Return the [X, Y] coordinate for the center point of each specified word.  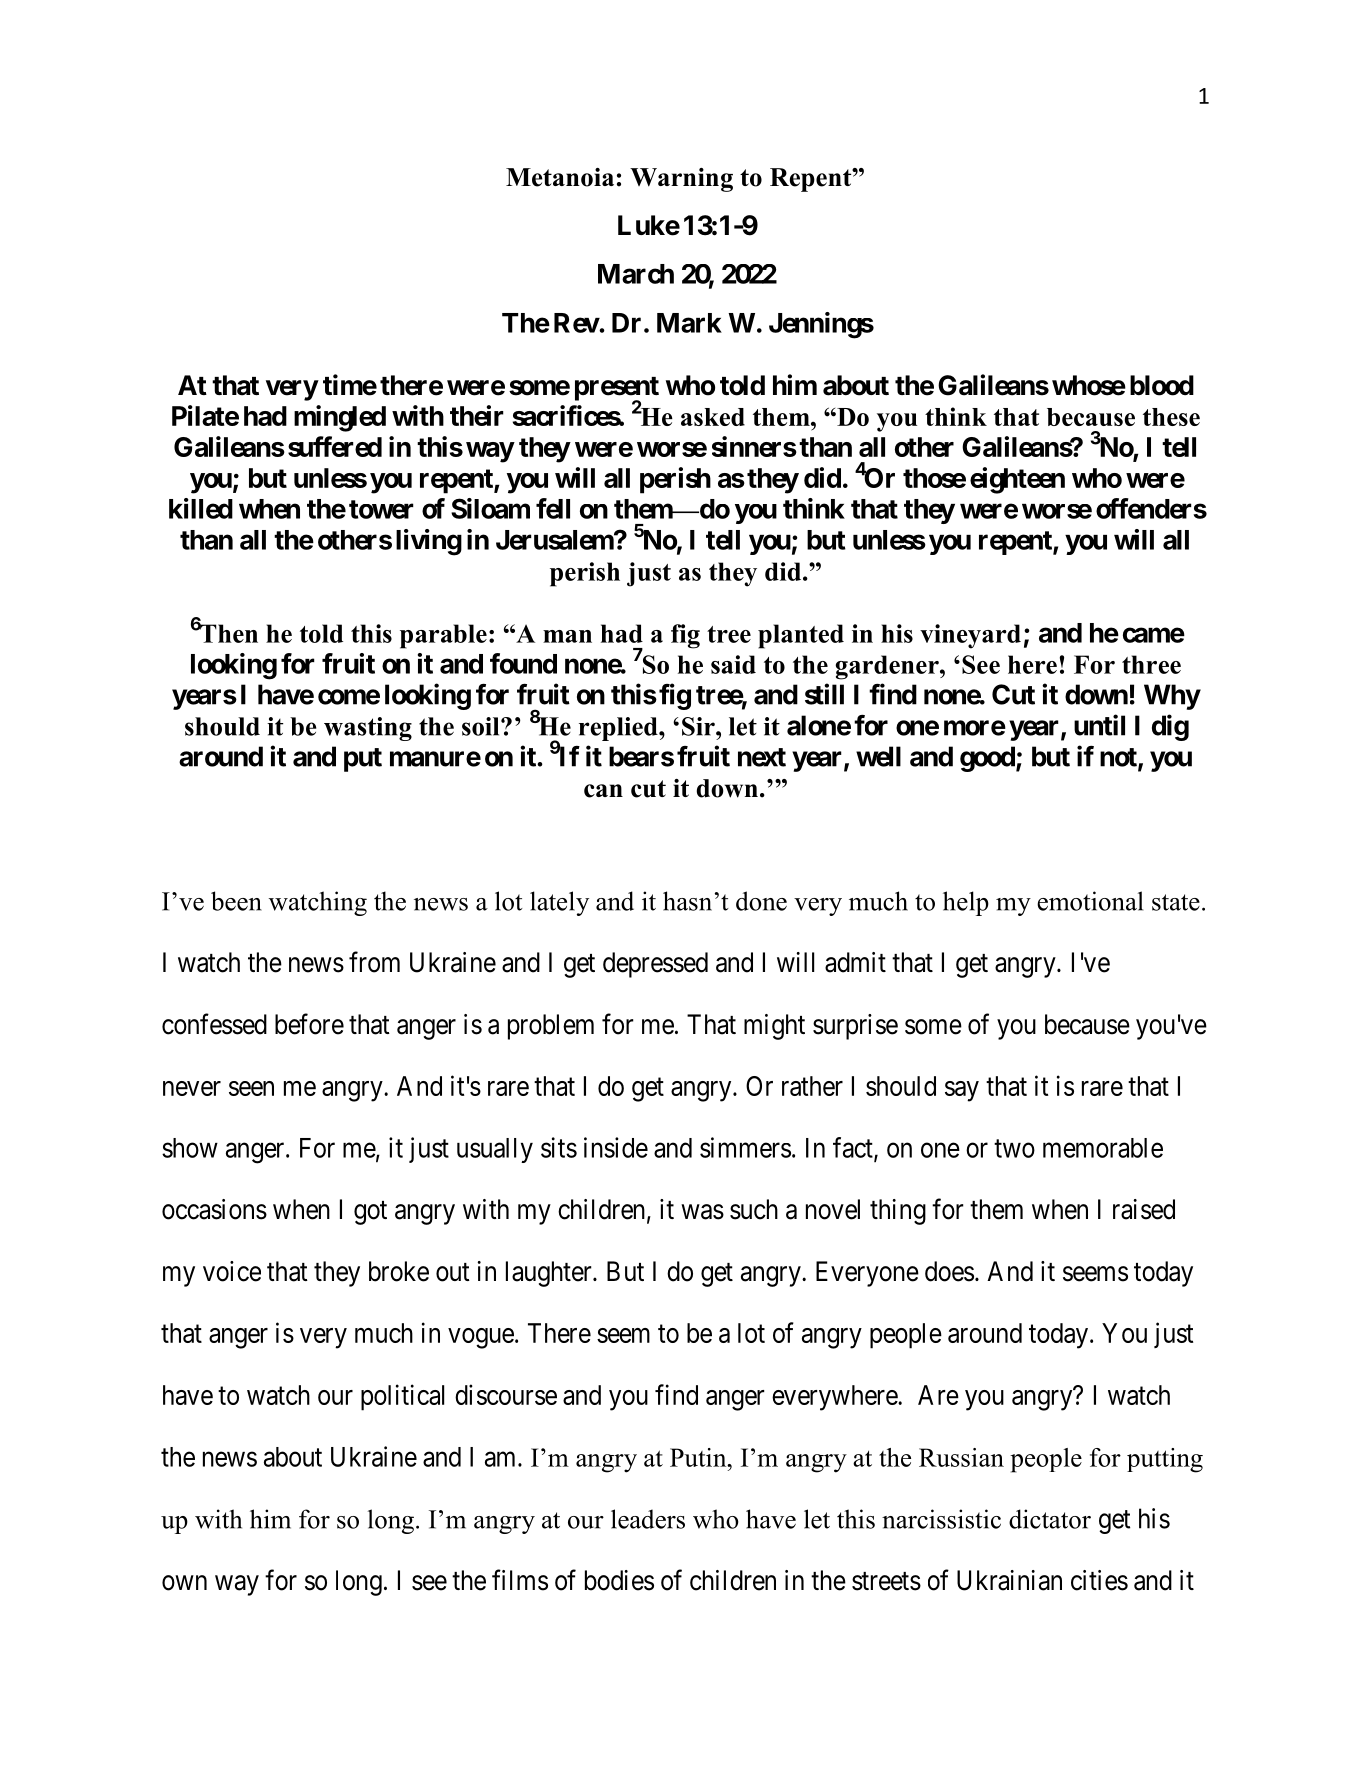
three [1151, 664]
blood [1162, 385]
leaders [648, 1519]
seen [251, 1088]
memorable [1103, 1148]
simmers [745, 1147]
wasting [368, 729]
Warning [681, 180]
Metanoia [560, 177]
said [733, 664]
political [402, 1397]
